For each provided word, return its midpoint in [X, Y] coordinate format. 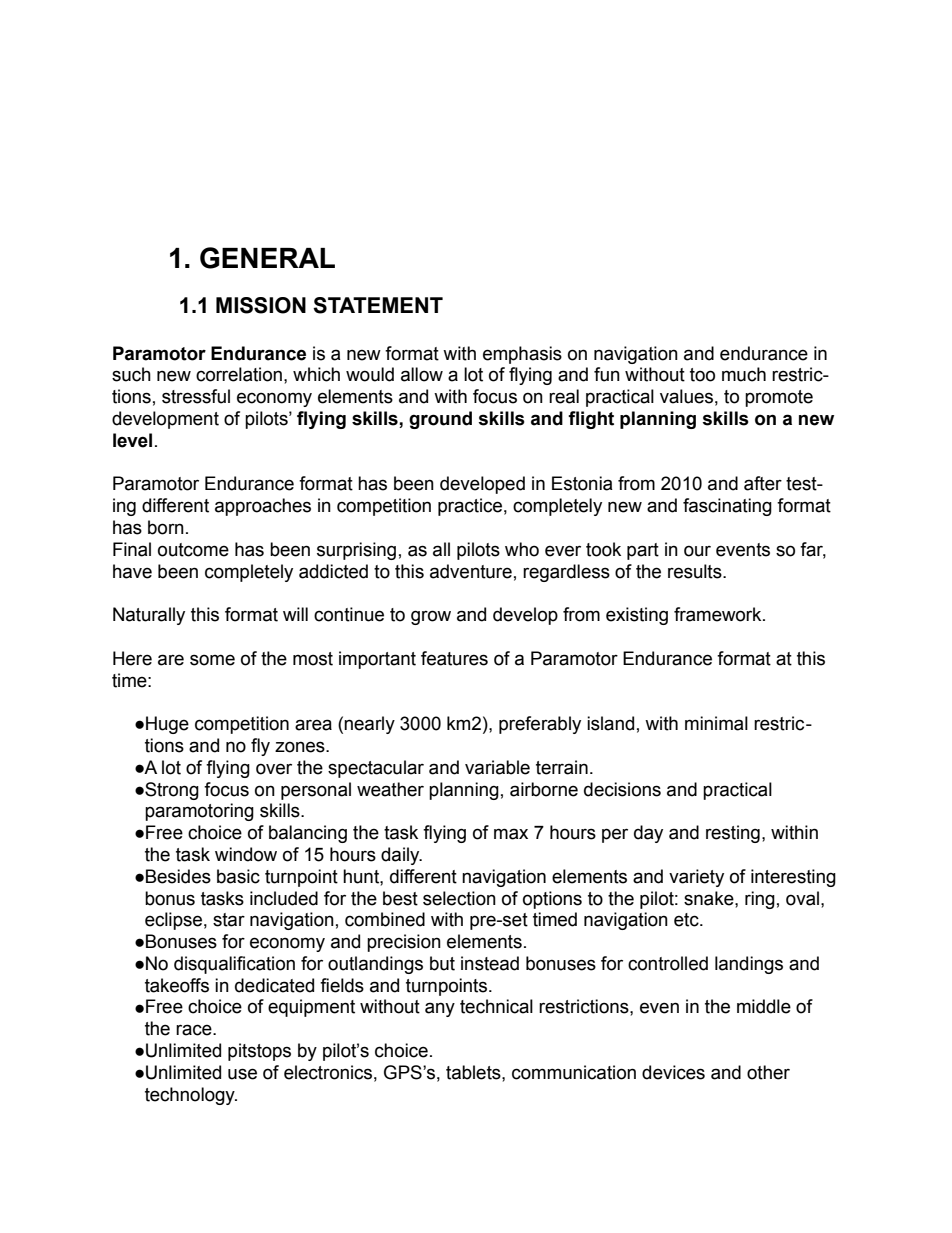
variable [497, 767]
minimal [716, 723]
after [763, 483]
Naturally [149, 616]
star [229, 920]
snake [710, 898]
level [132, 440]
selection [459, 898]
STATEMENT [378, 305]
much [744, 374]
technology [191, 1096]
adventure [471, 571]
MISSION [261, 305]
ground [440, 420]
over [274, 769]
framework [719, 614]
